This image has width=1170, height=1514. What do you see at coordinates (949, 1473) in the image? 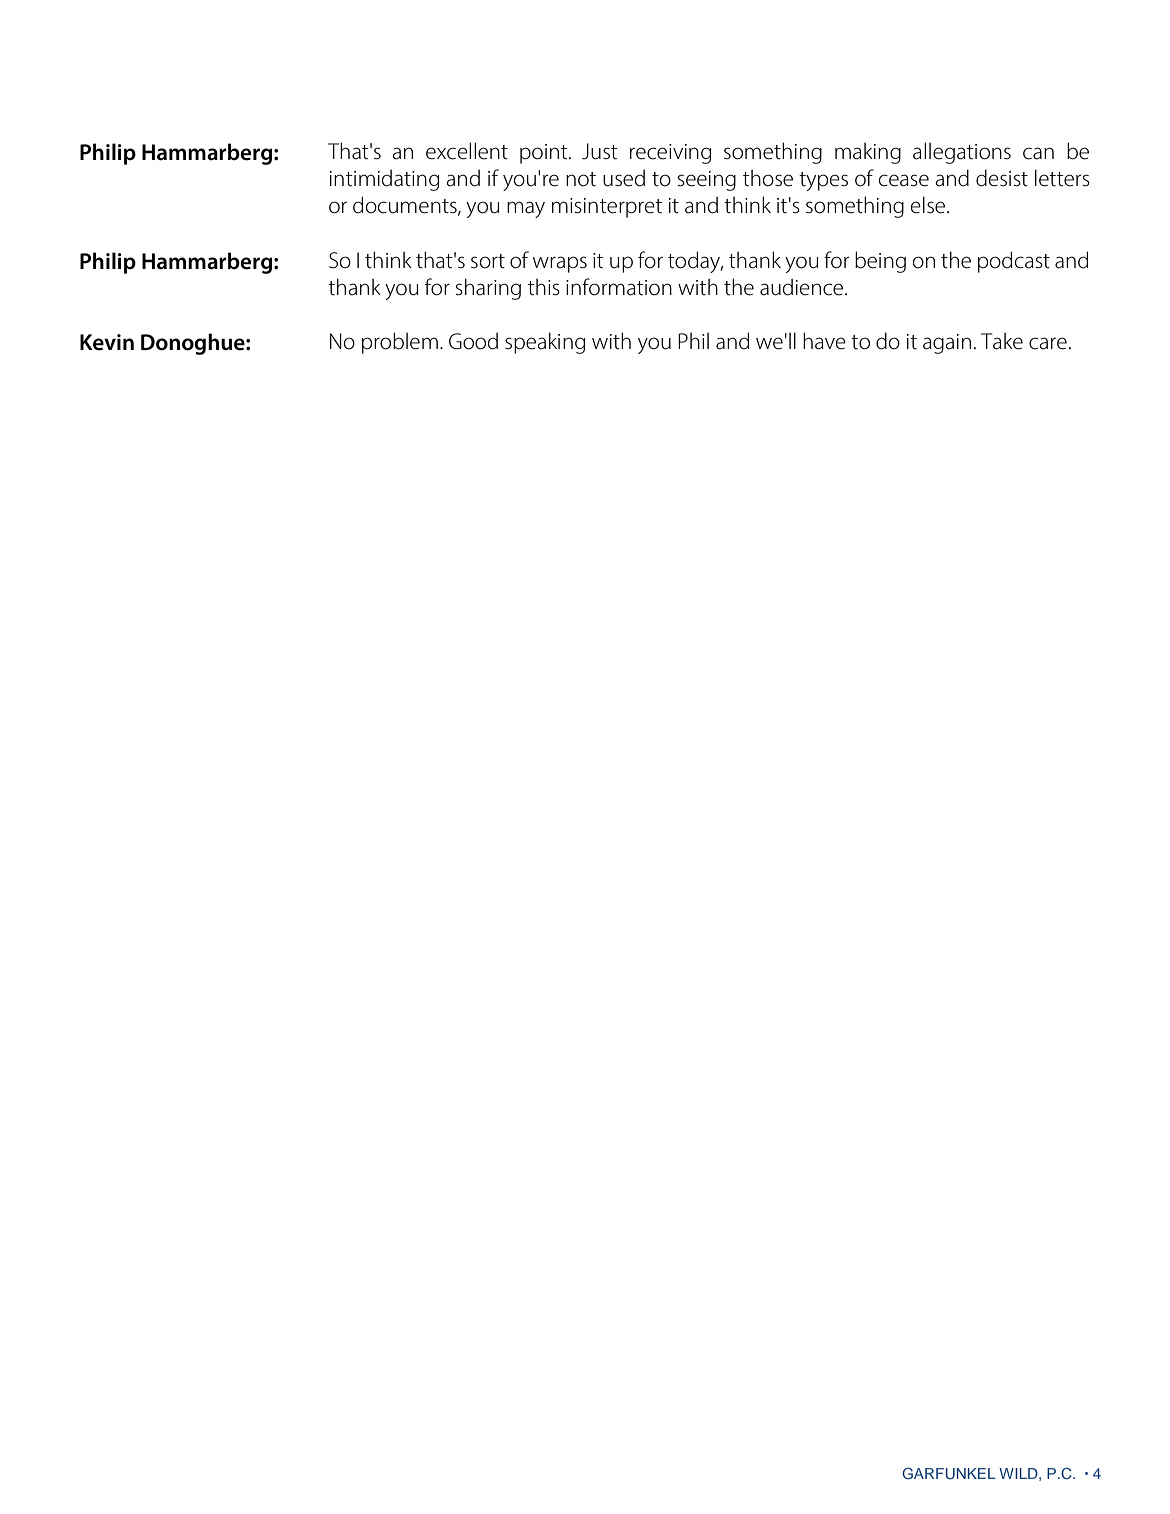
I see `GARFUNKEL` at bounding box center [949, 1473].
